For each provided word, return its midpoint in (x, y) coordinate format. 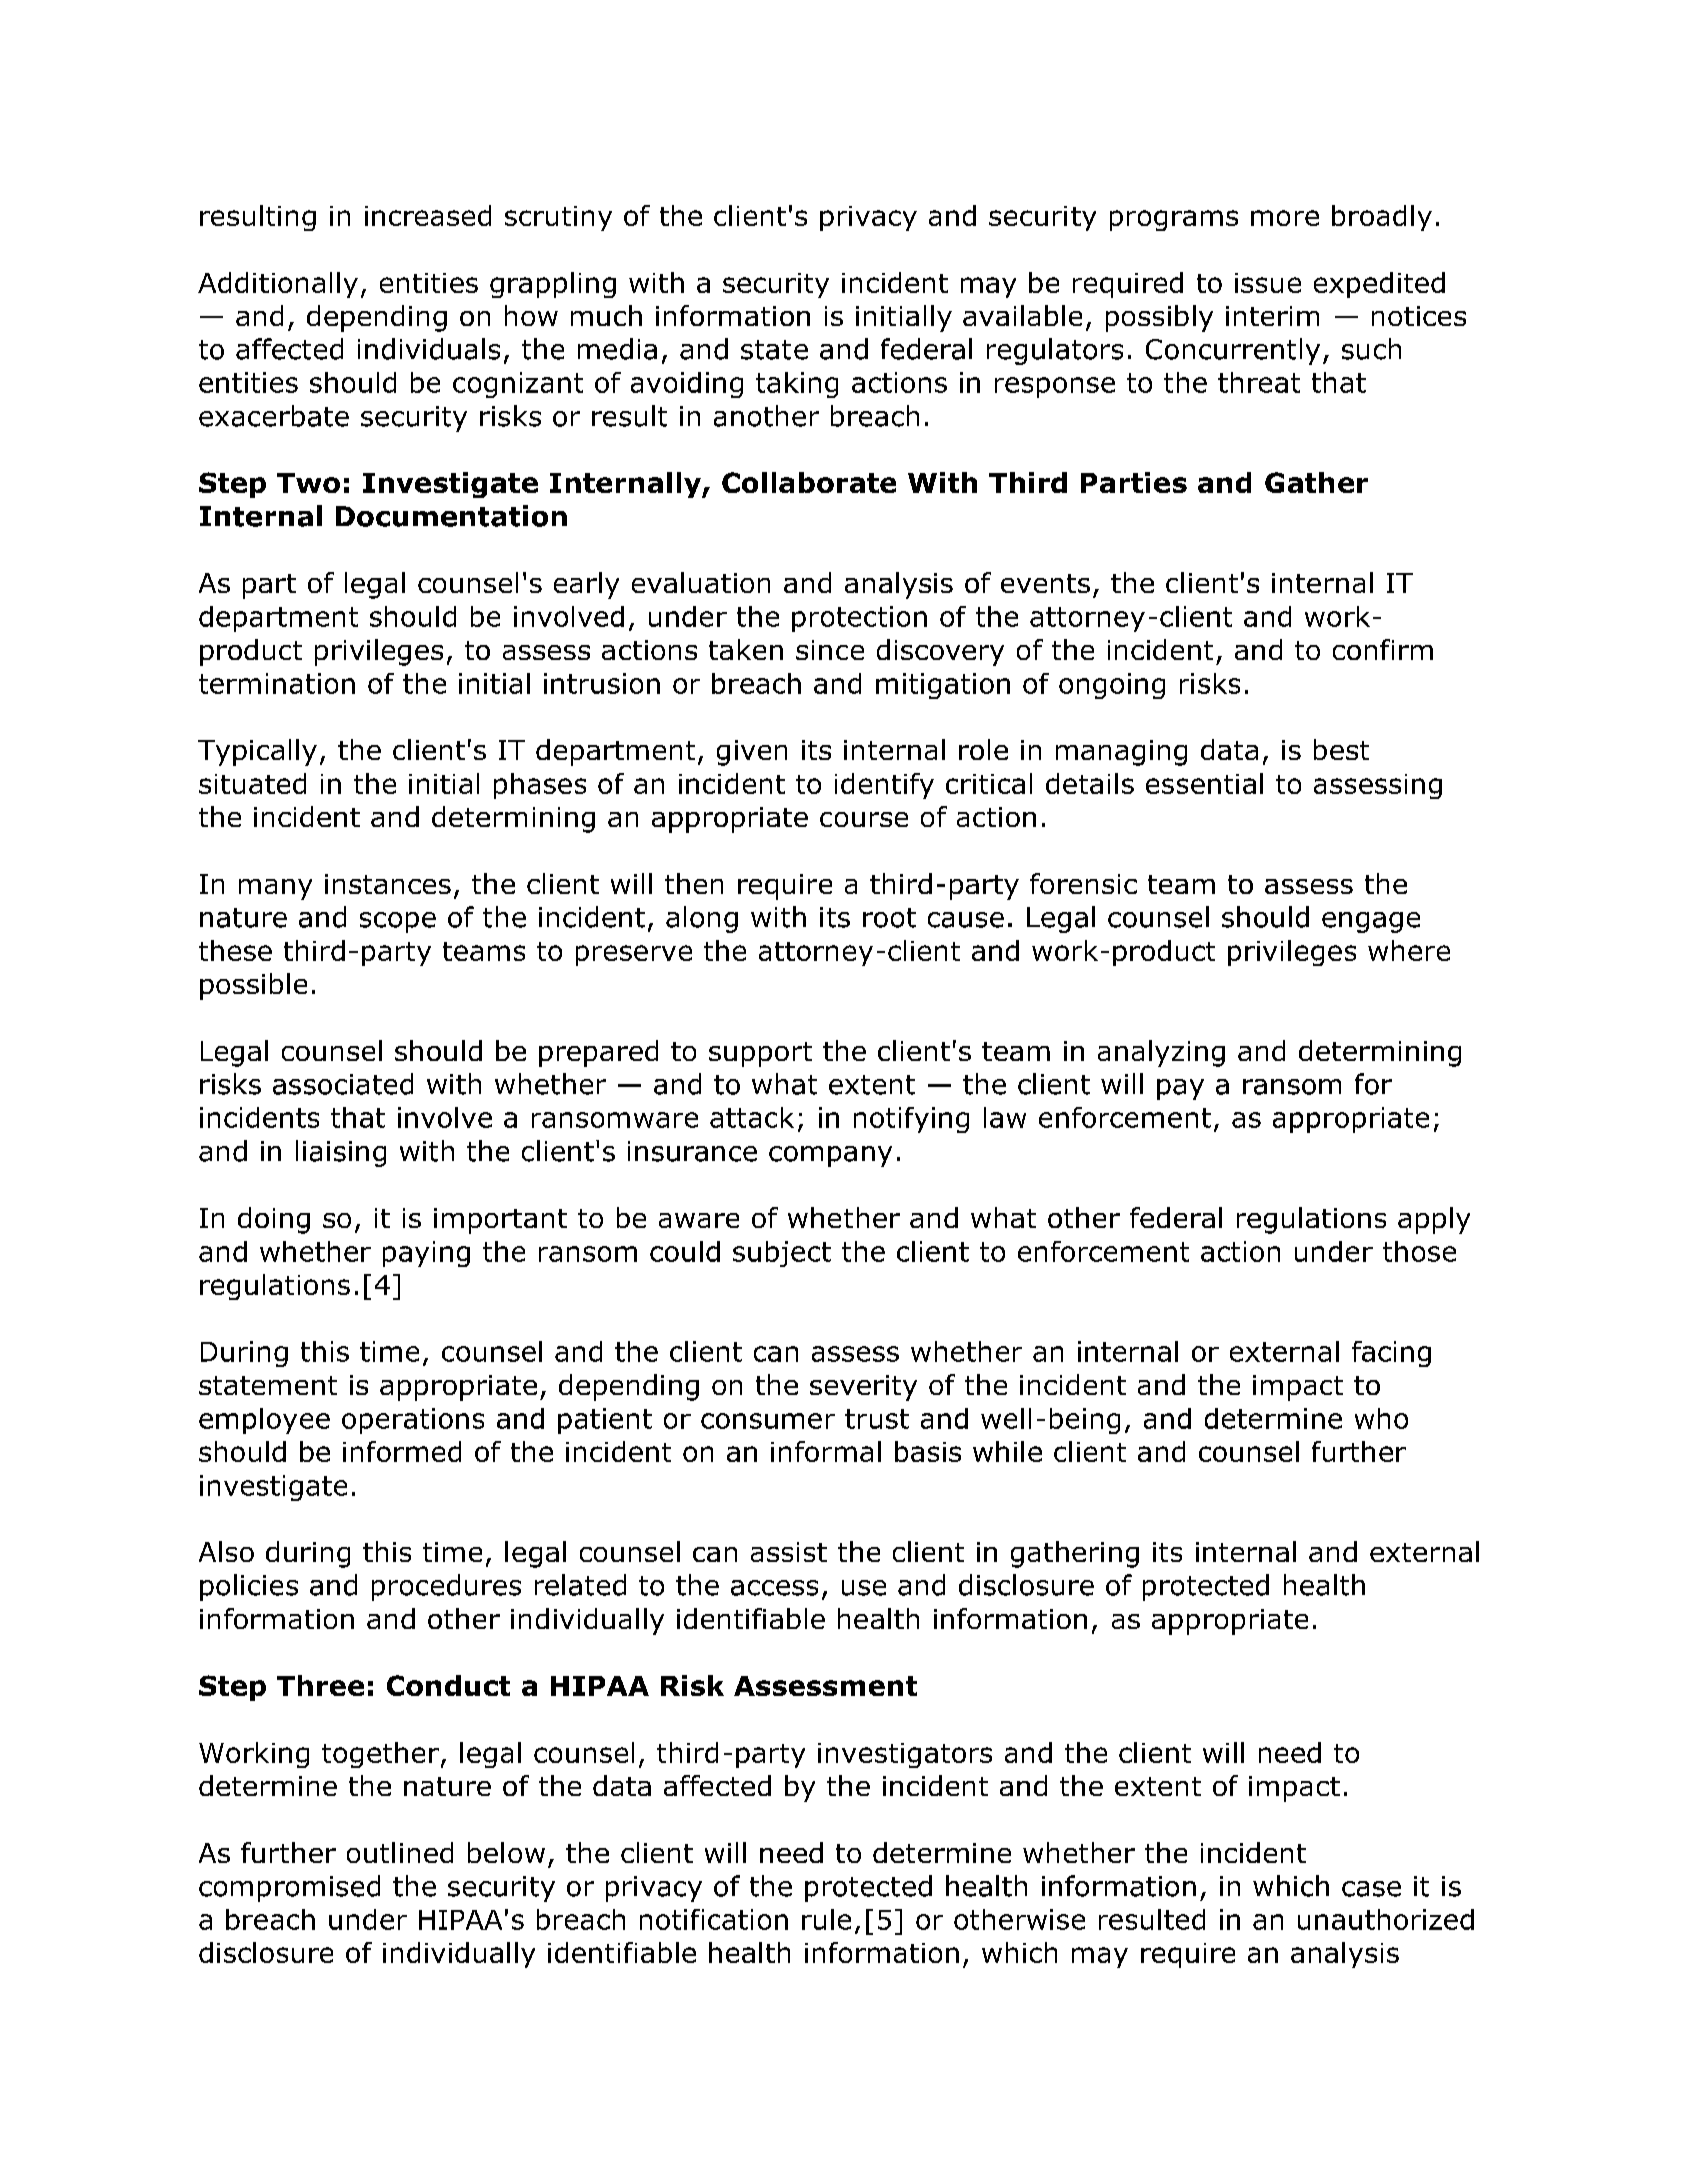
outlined (400, 1852)
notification (714, 1919)
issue (1268, 283)
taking (797, 385)
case (1371, 1889)
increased (428, 215)
